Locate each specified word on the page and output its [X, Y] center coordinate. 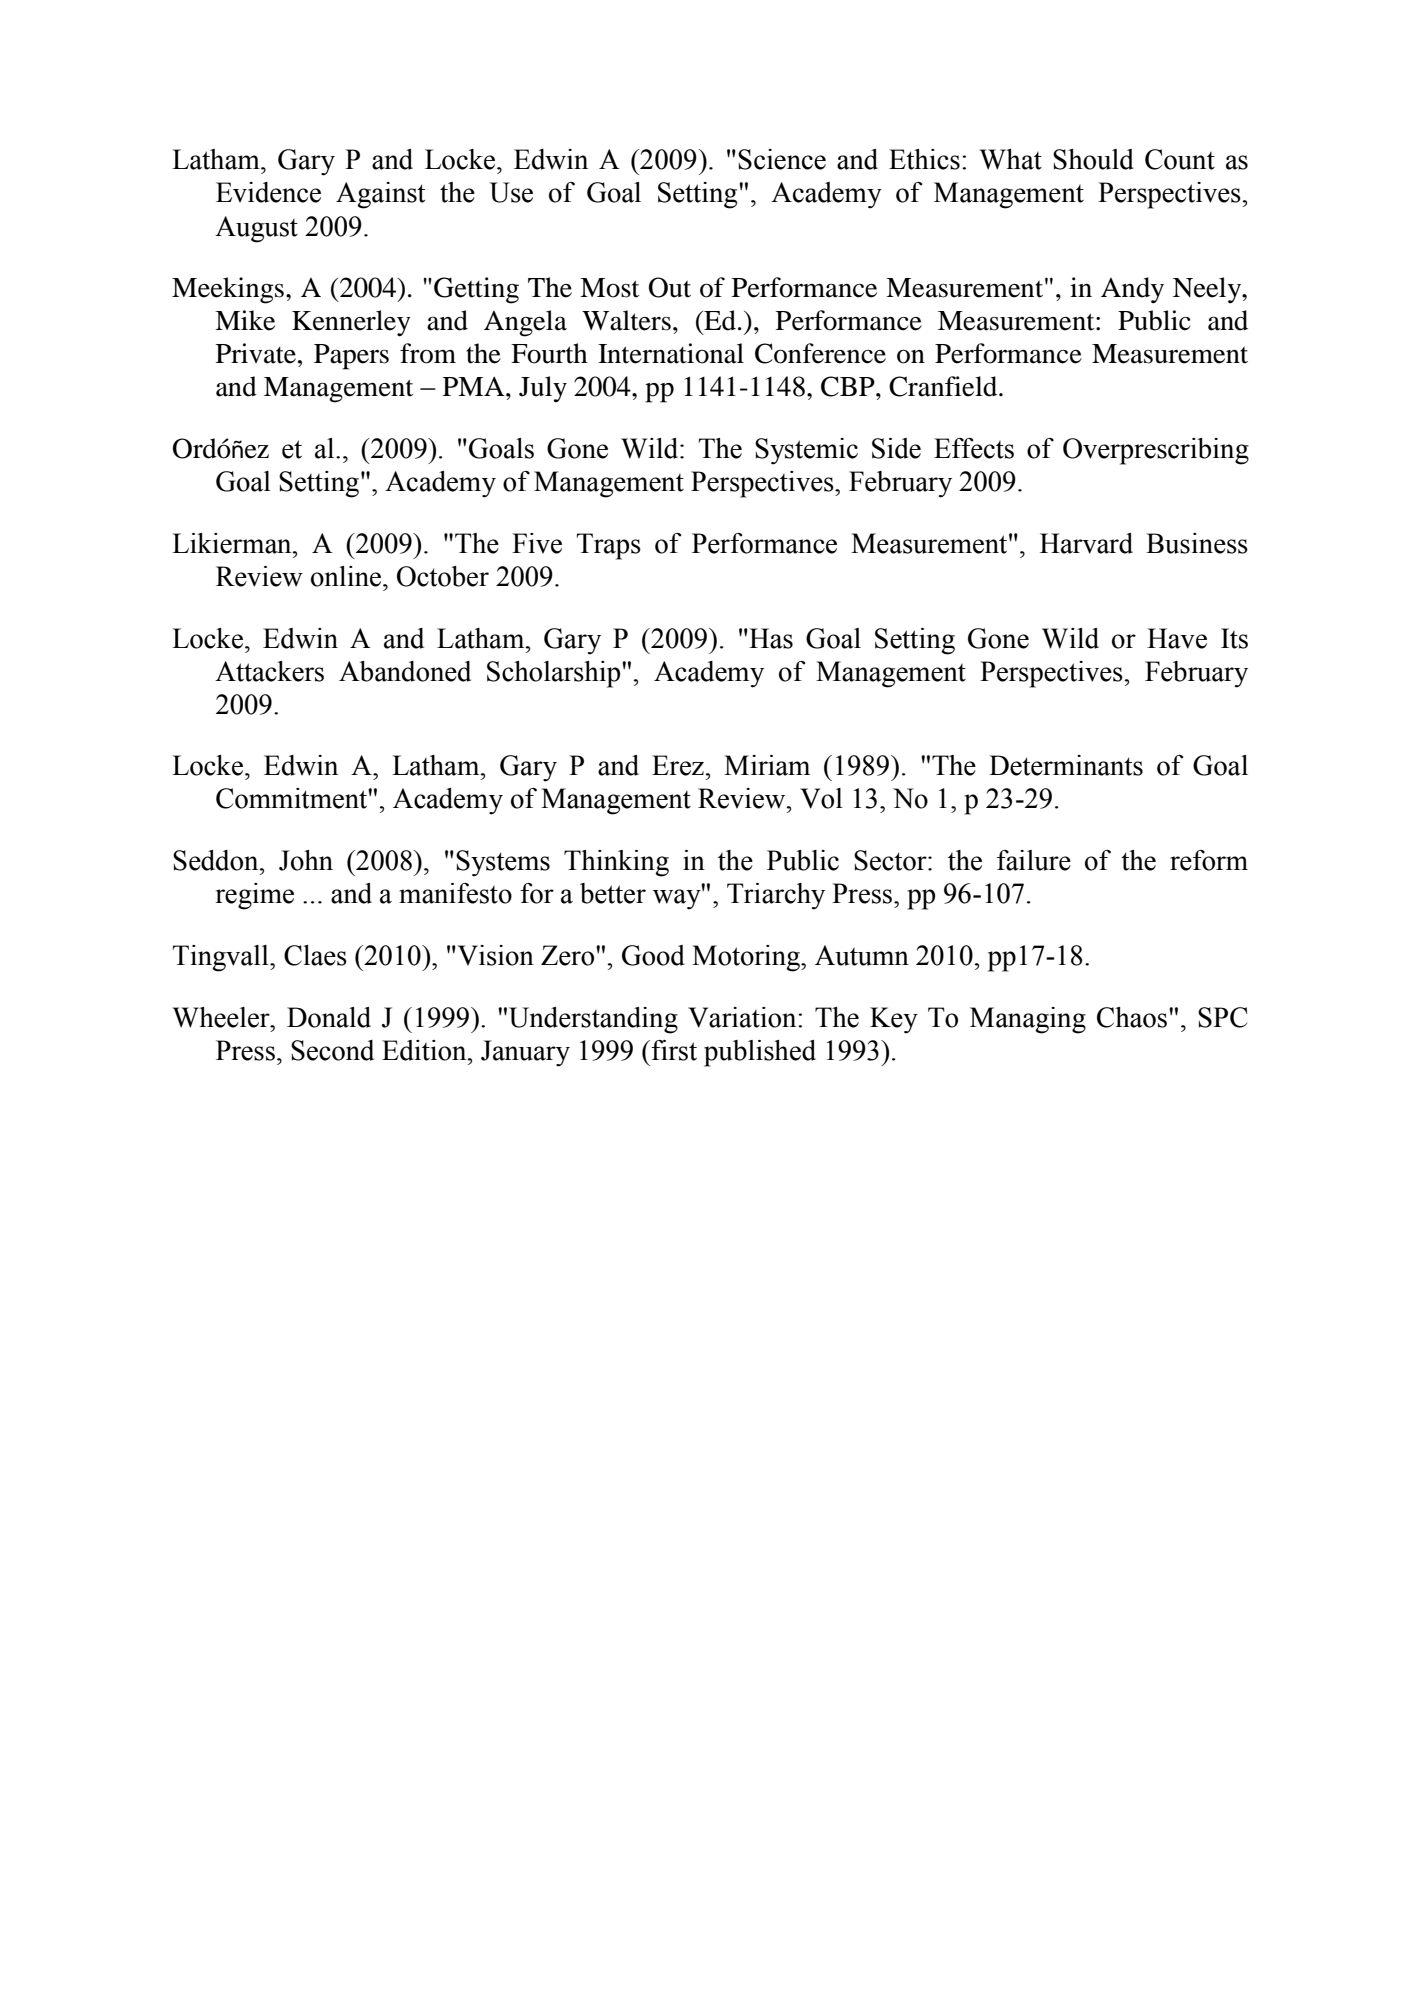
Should [1093, 159]
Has [770, 638]
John [306, 860]
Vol [821, 798]
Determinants [1066, 765]
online [347, 576]
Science [782, 159]
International [671, 353]
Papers [351, 357]
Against [380, 195]
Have [1177, 638]
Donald [329, 1017]
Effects [974, 448]
